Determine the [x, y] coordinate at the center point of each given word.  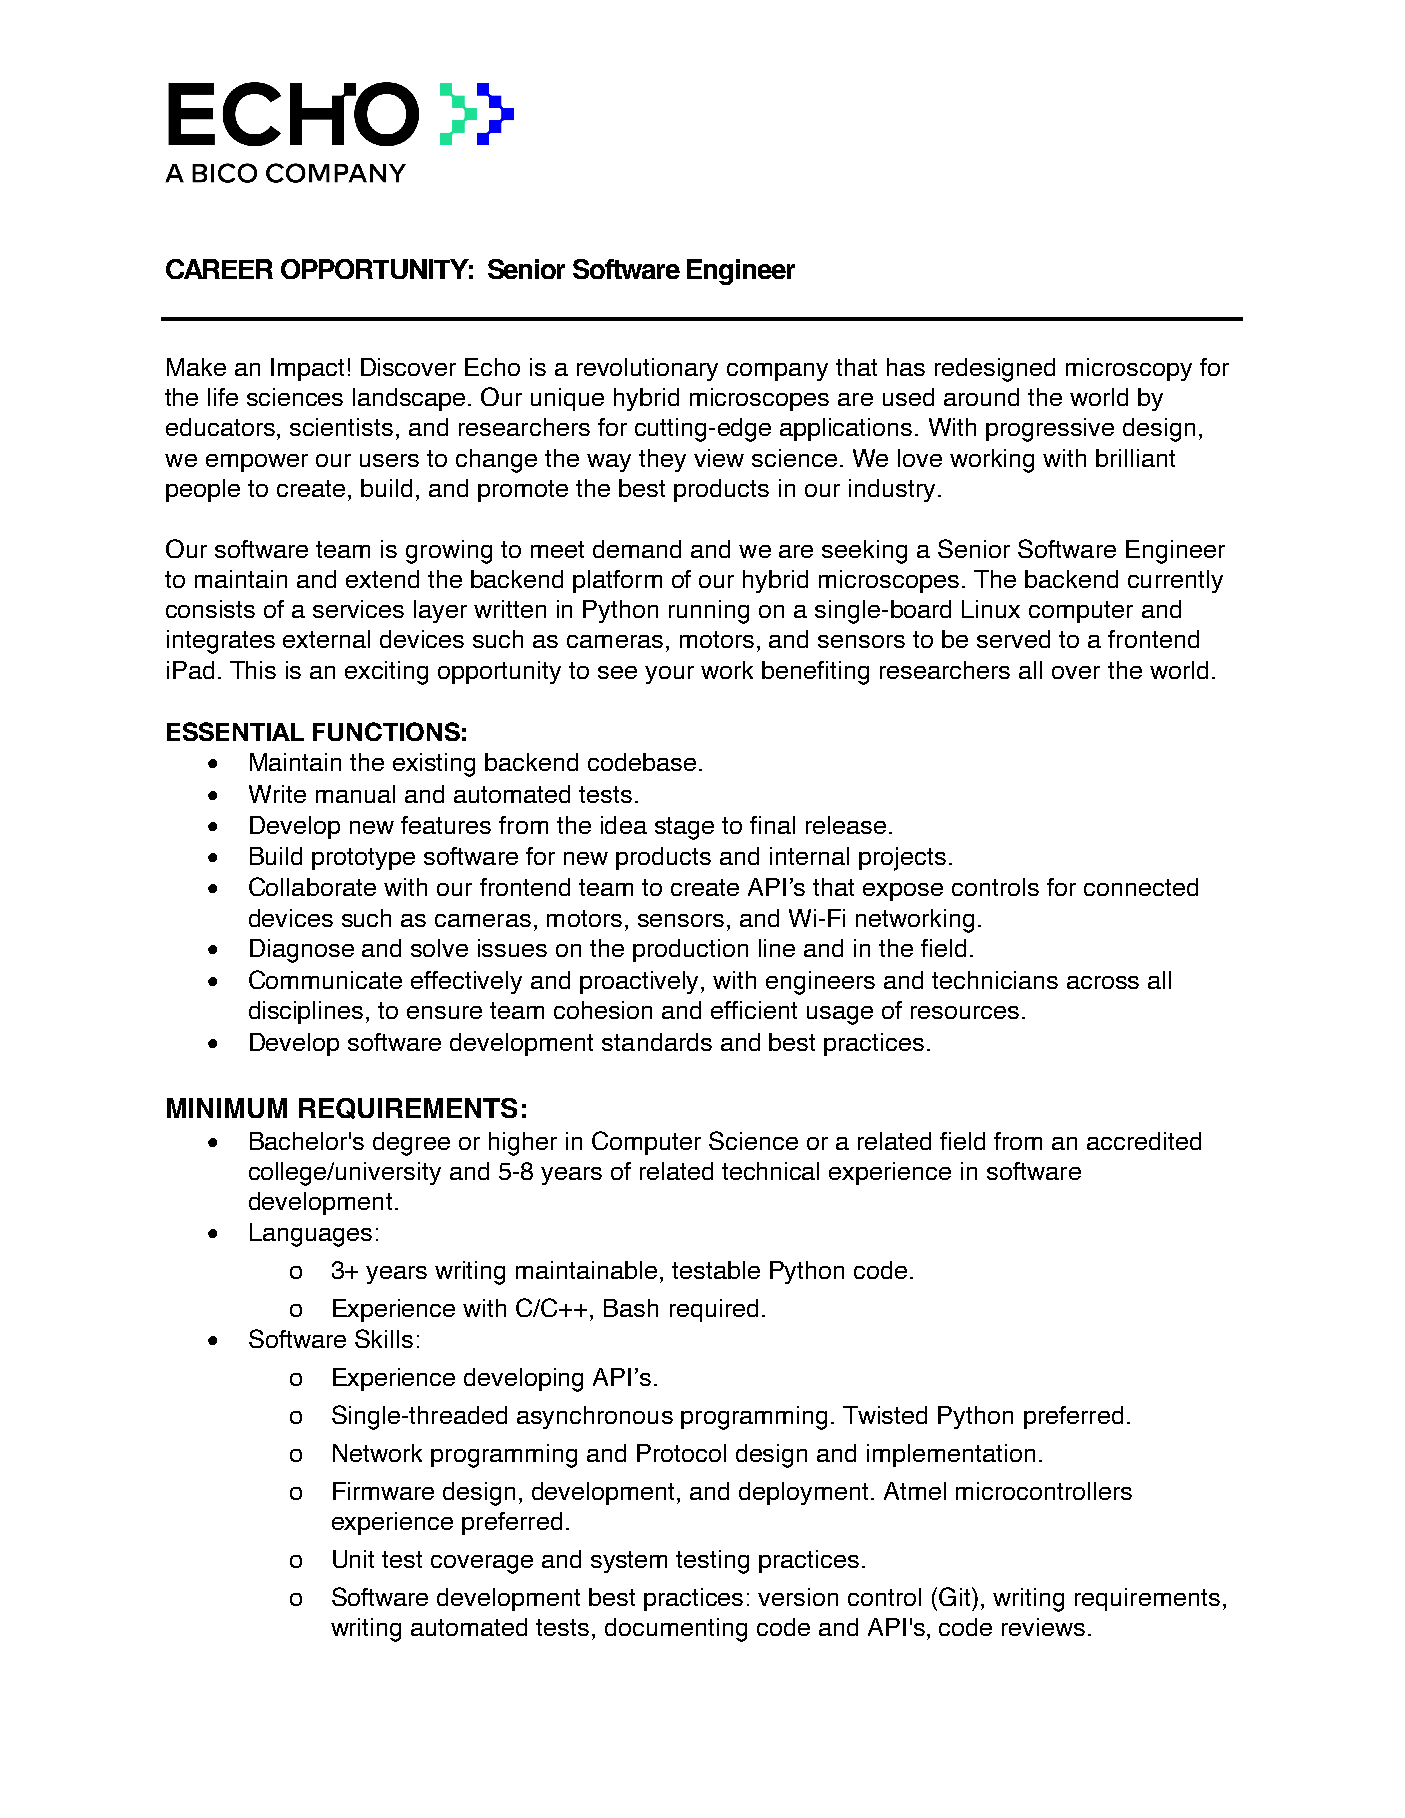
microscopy [1129, 369]
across [1103, 982]
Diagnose [302, 951]
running [709, 612]
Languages [311, 1235]
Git [956, 1596]
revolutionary [647, 369]
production [690, 950]
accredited [1144, 1141]
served [1013, 639]
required [714, 1310]
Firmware [383, 1491]
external [326, 639]
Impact [307, 369]
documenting [676, 1630]
